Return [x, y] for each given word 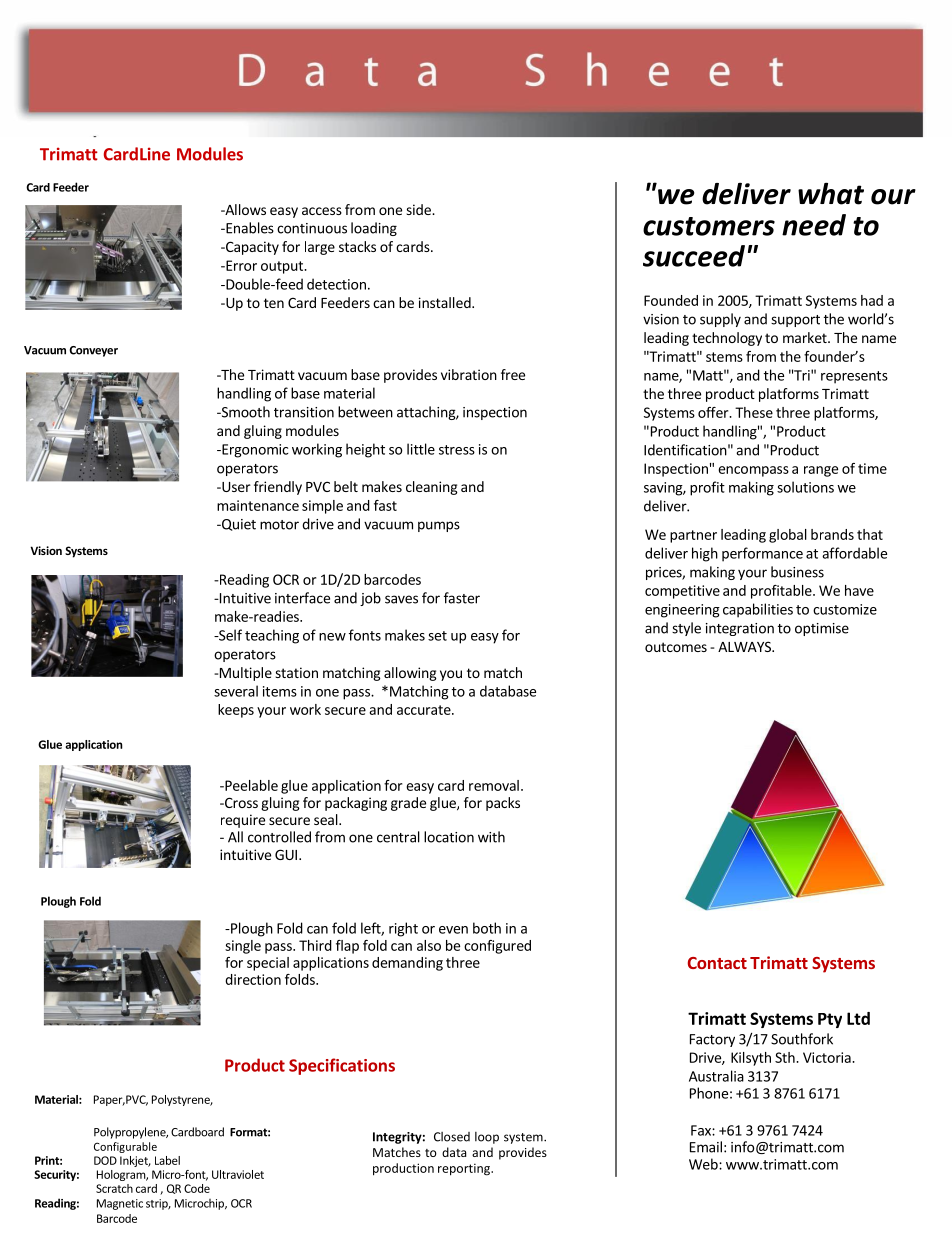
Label [167, 1160]
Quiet [238, 525]
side [419, 209]
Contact [717, 963]
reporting [465, 1169]
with [491, 837]
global [788, 536]
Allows [244, 209]
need [814, 225]
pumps [439, 526]
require [243, 821]
